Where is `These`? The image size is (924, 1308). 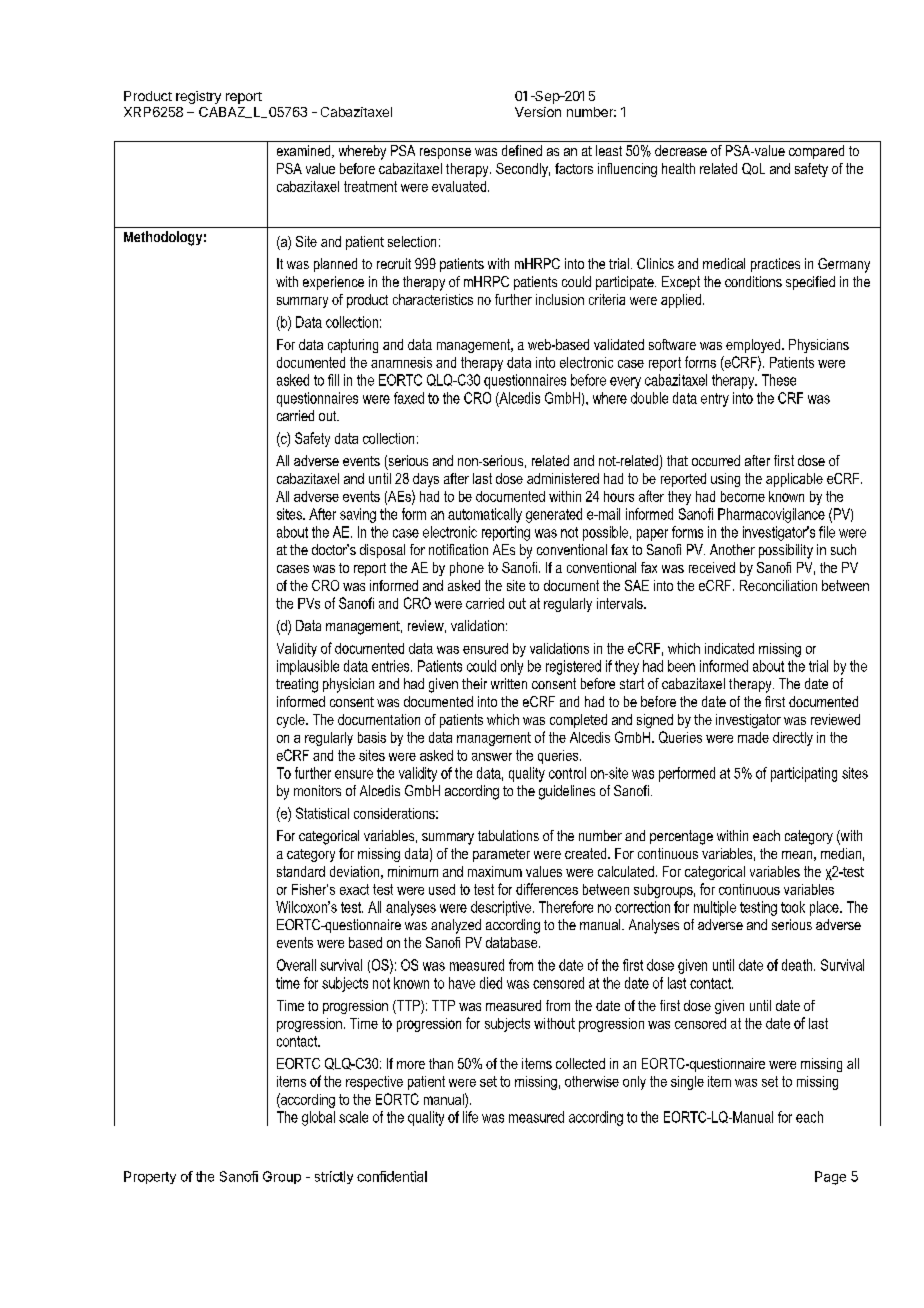
These is located at coordinates (779, 380).
